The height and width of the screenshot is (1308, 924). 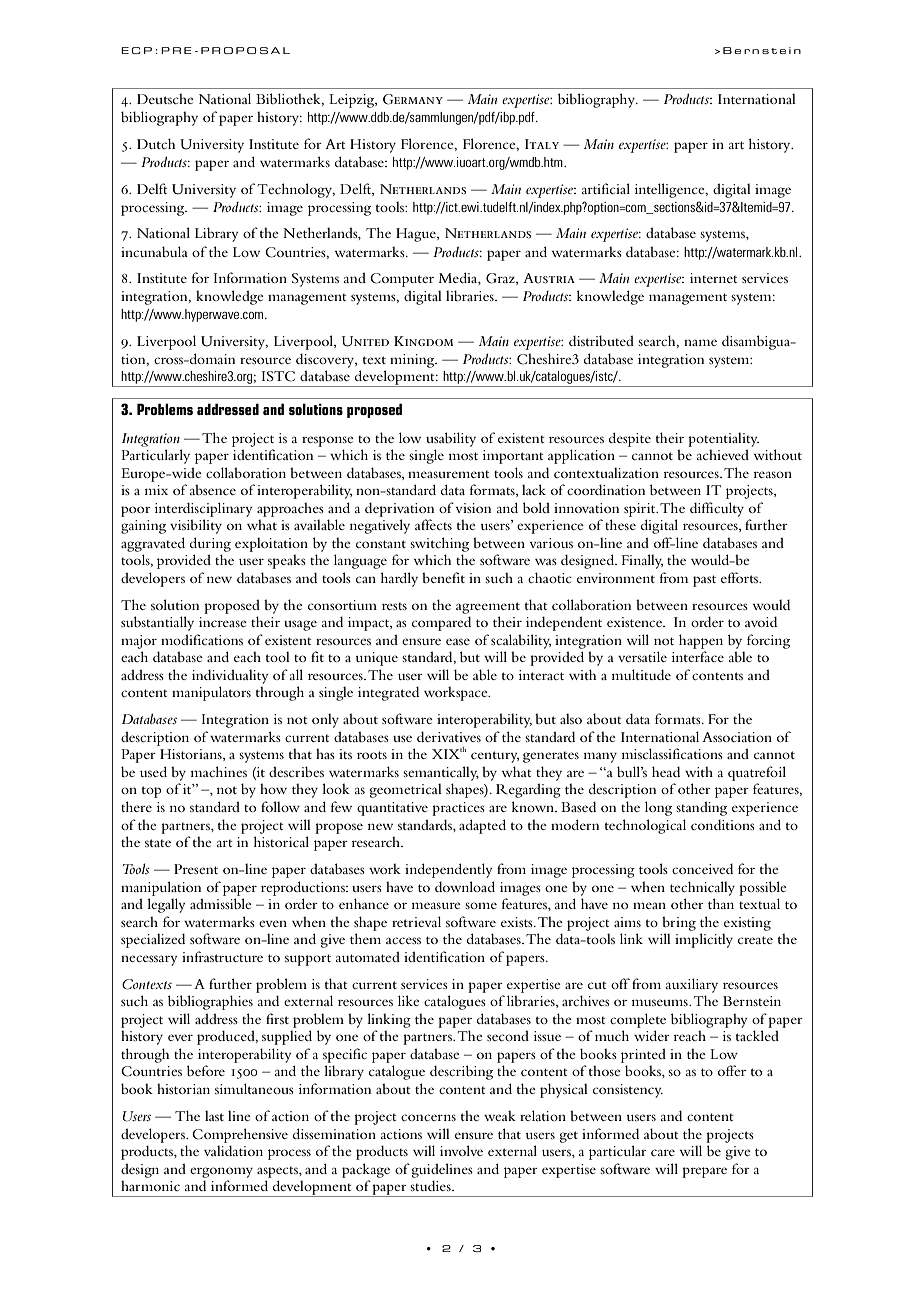 I want to click on absence, so click(x=213, y=489).
